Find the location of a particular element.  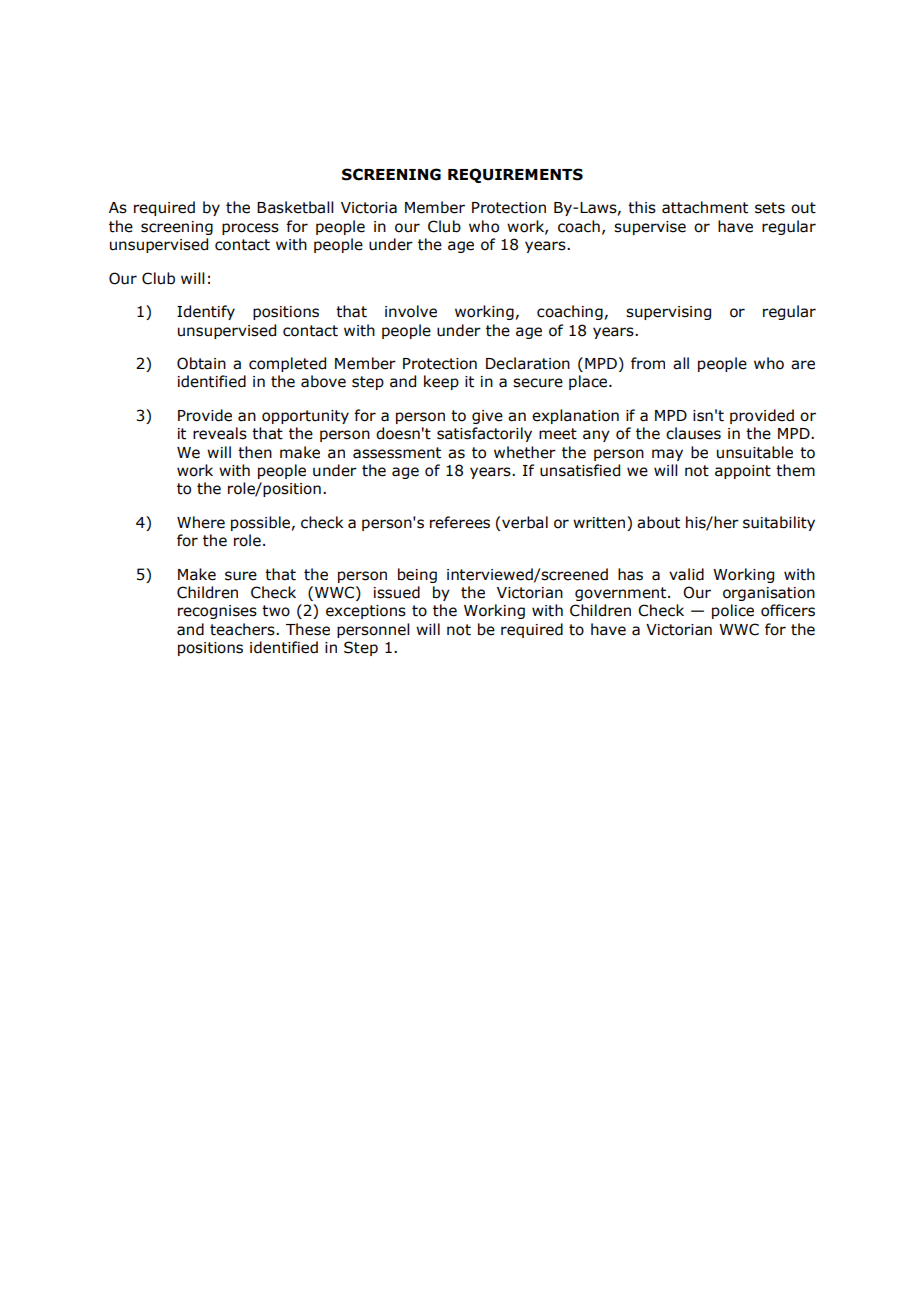

suitability is located at coordinates (779, 523).
